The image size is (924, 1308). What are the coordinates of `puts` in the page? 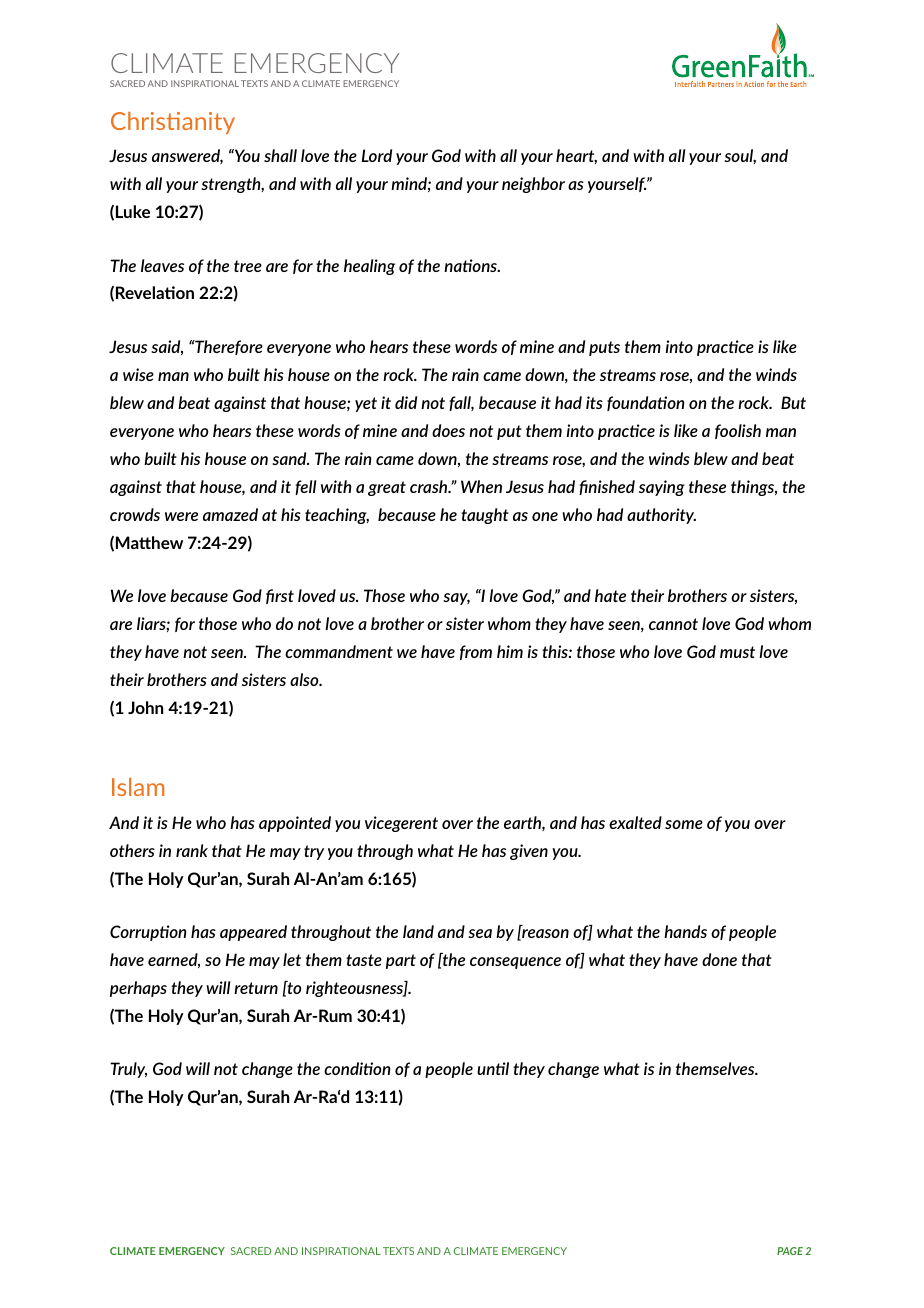 It's located at (604, 348).
